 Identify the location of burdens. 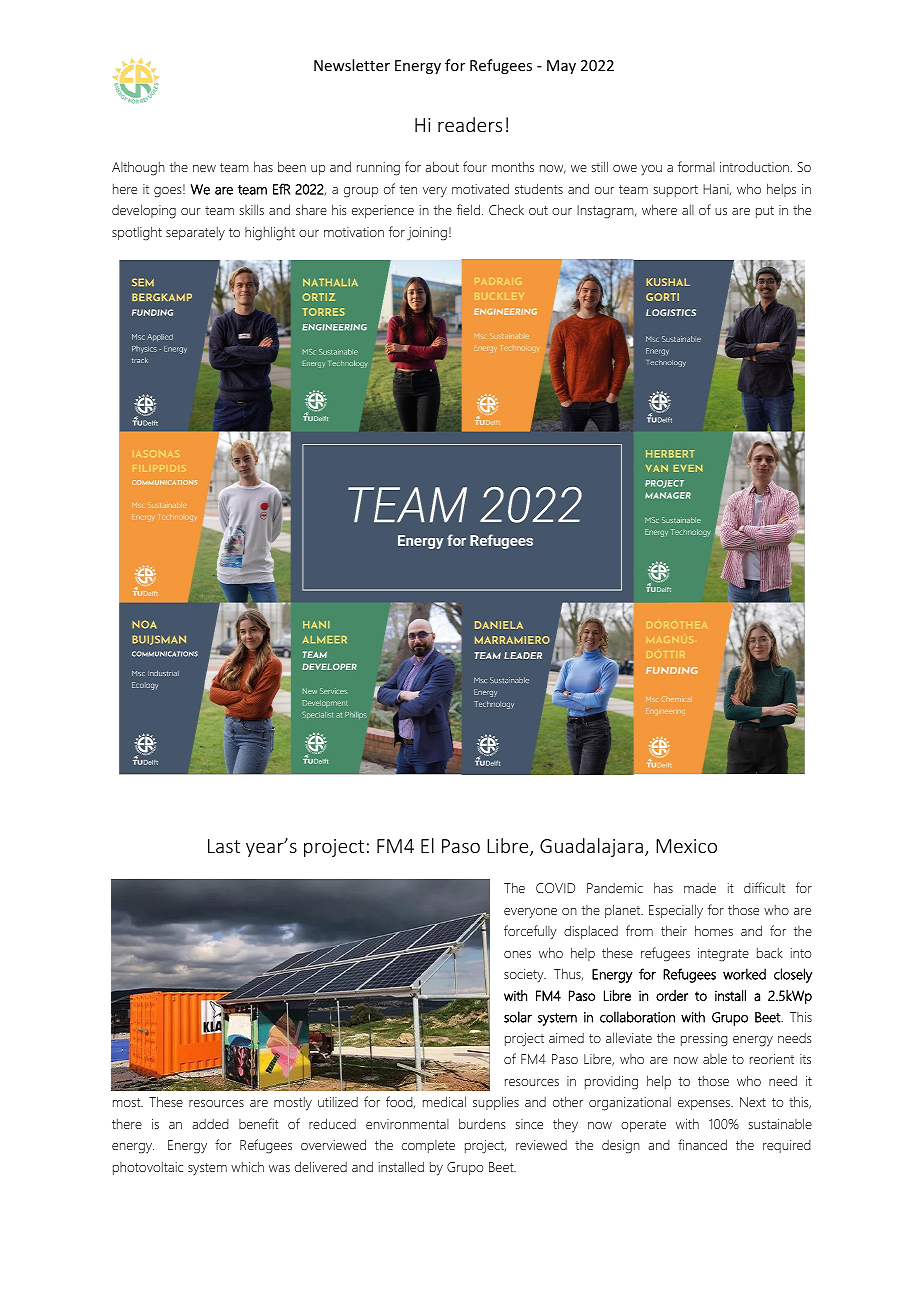
(482, 1123).
